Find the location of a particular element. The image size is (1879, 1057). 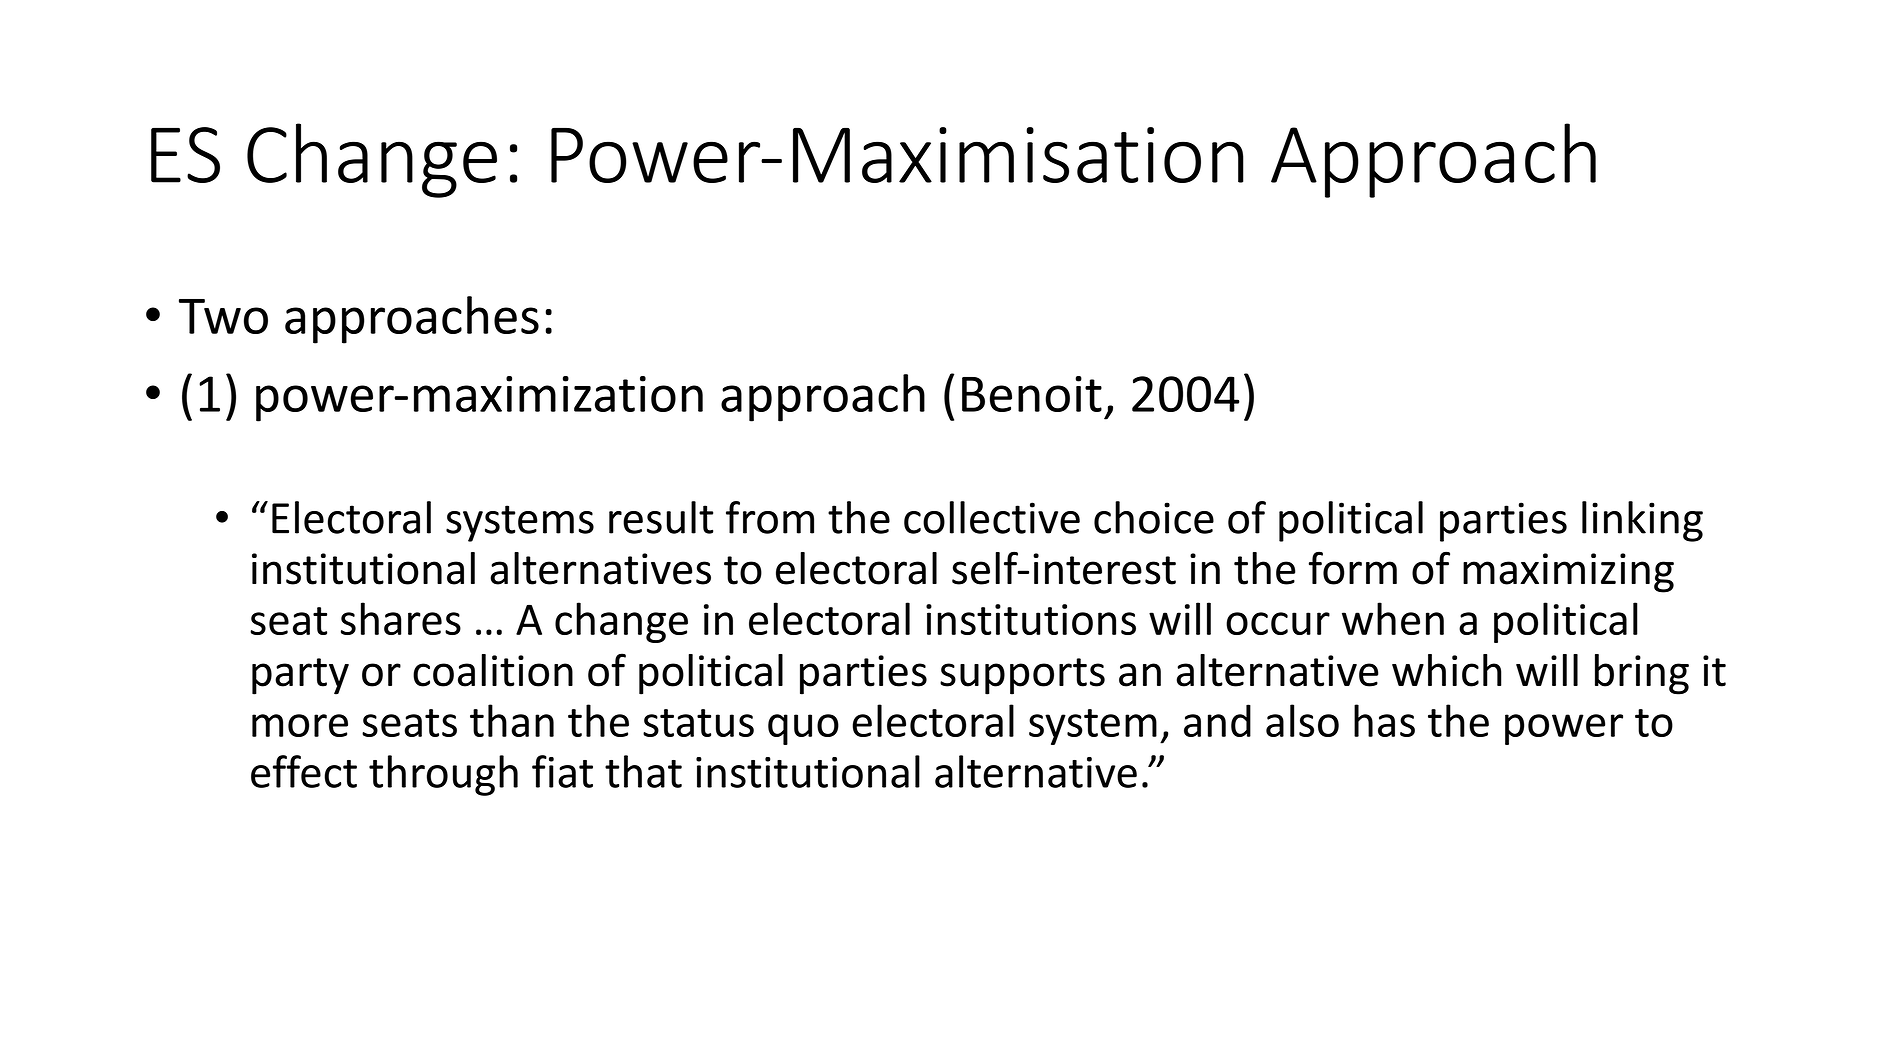

Two is located at coordinates (223, 316).
